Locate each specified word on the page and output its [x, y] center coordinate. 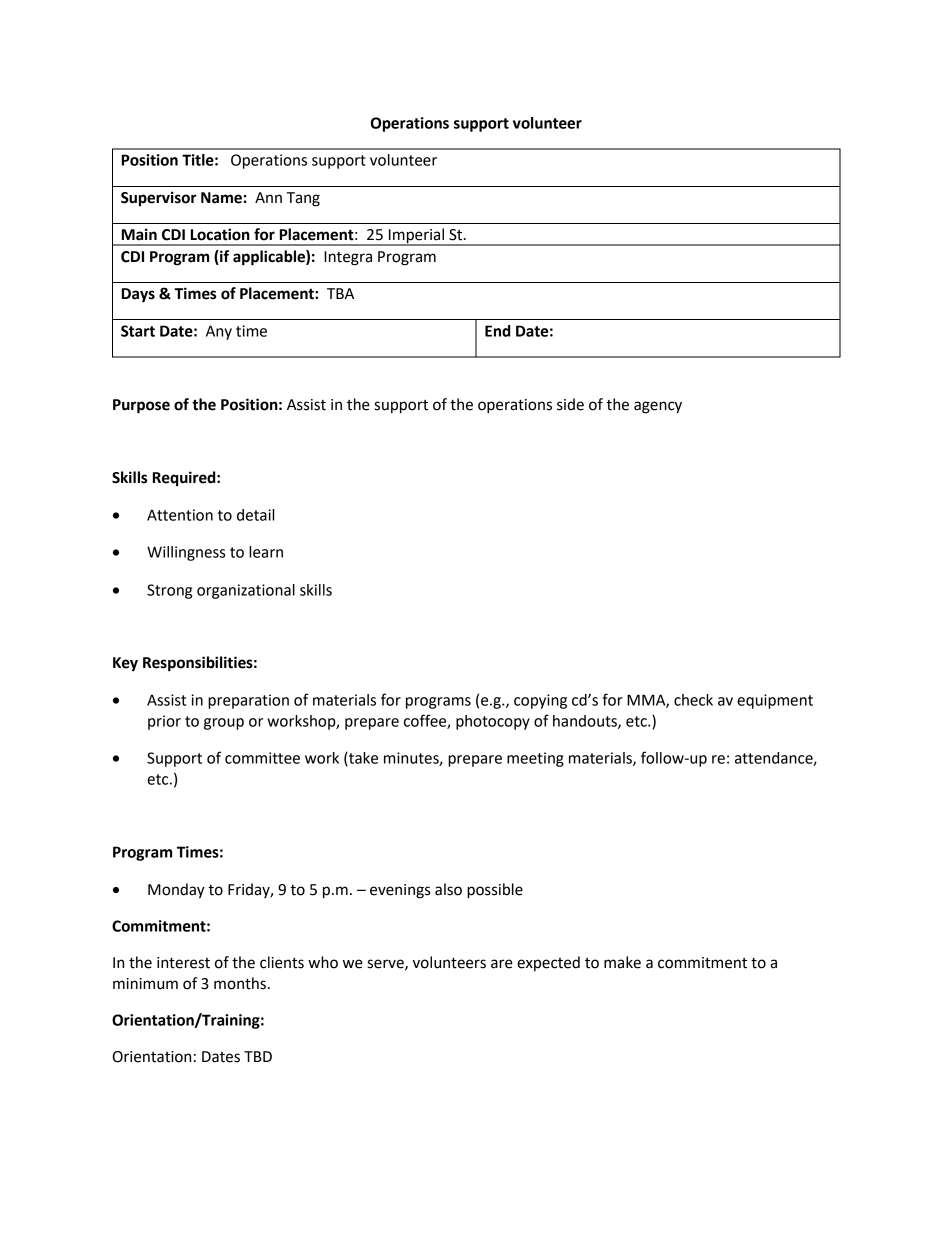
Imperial [416, 236]
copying [540, 701]
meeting [535, 759]
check [693, 700]
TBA [340, 293]
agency [658, 407]
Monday [176, 891]
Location [220, 234]
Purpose [141, 406]
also [448, 889]
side [570, 404]
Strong [169, 591]
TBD [258, 1056]
